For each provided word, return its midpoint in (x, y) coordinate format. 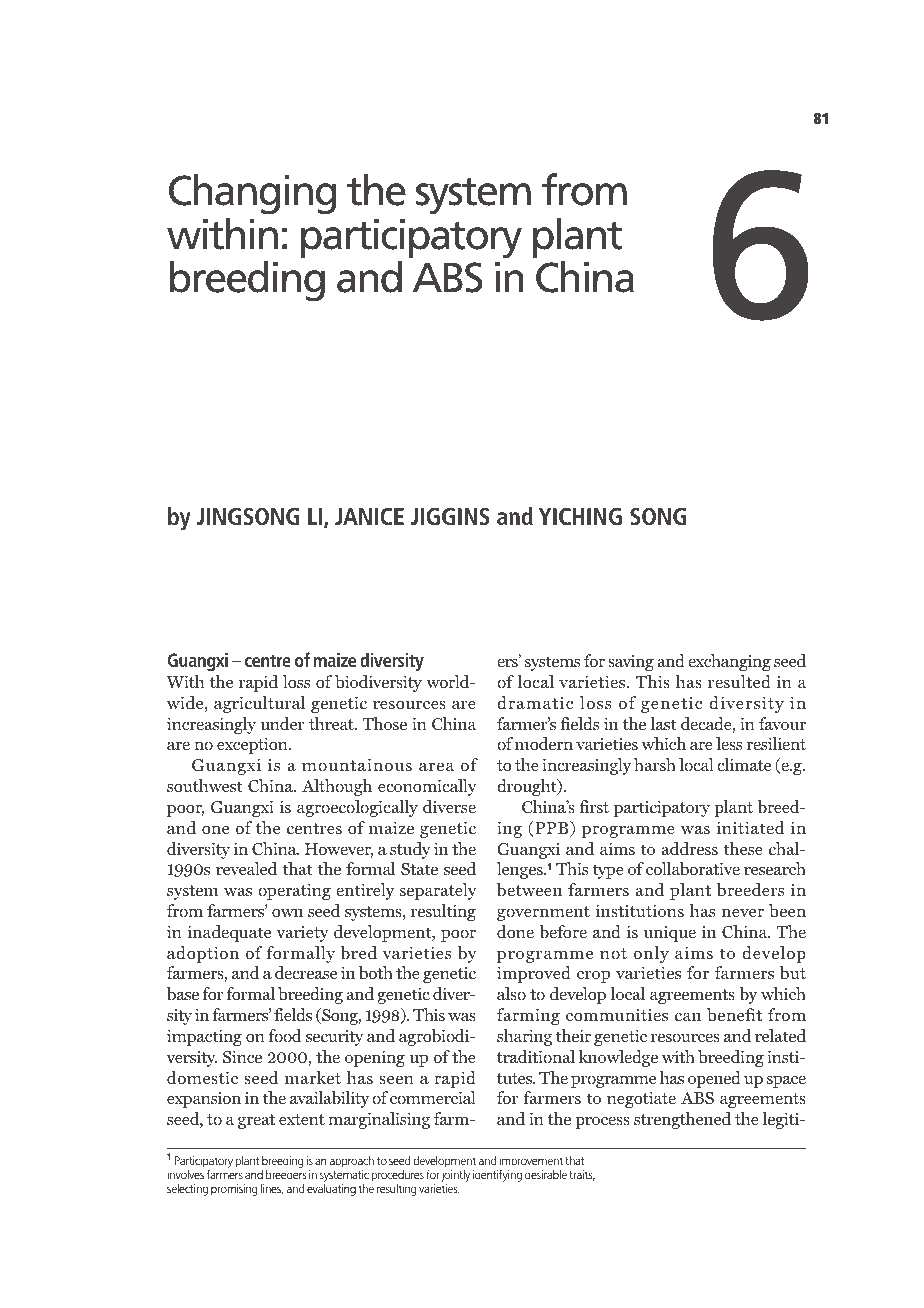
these (743, 848)
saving (631, 662)
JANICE (369, 516)
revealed (246, 868)
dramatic (535, 702)
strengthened (682, 1120)
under (282, 723)
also (511, 993)
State (419, 869)
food (285, 1035)
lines (272, 1189)
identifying (497, 1176)
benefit (734, 1014)
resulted (739, 681)
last (663, 723)
